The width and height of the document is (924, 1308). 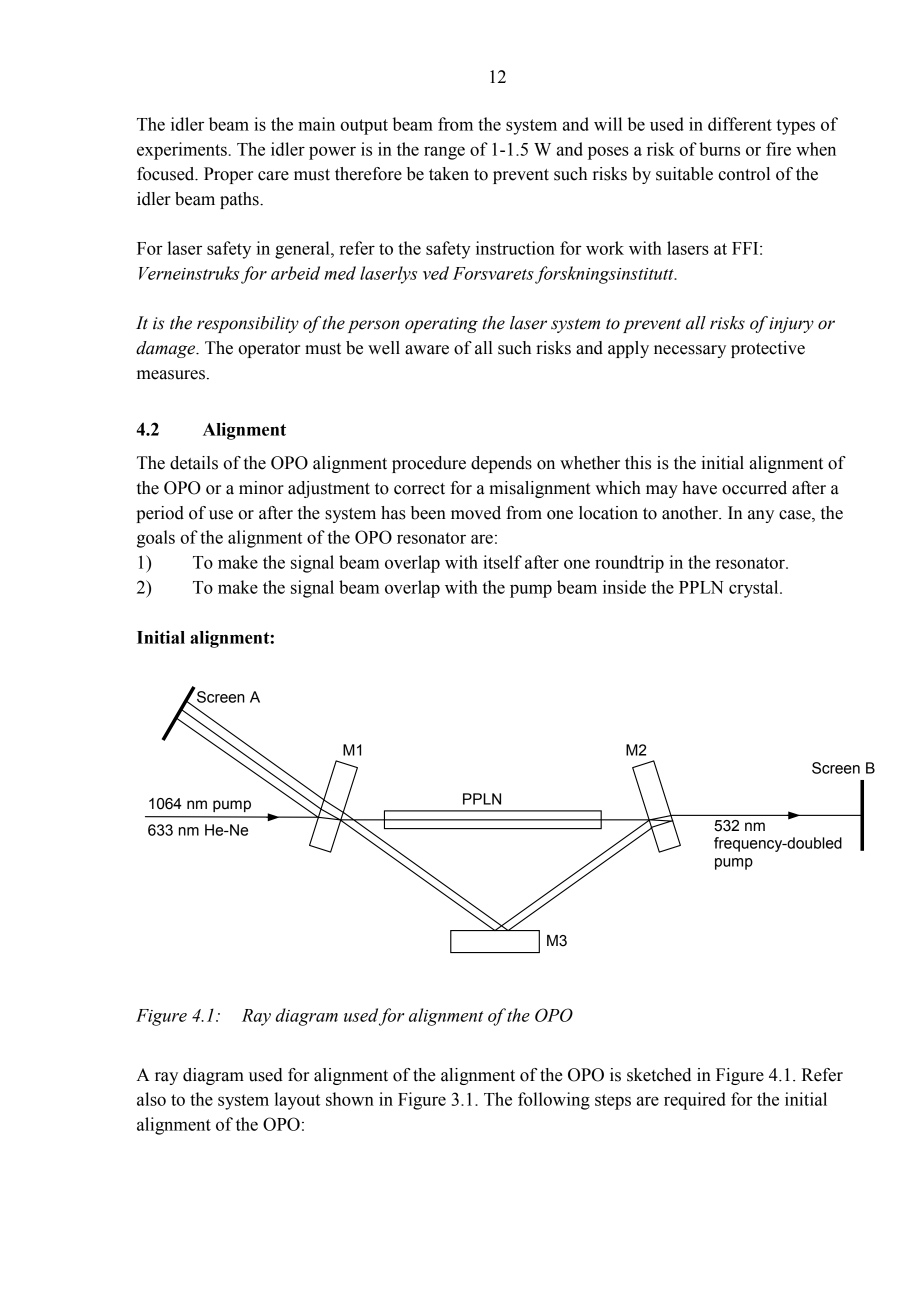 What do you see at coordinates (156, 539) in the document?
I see `goals` at bounding box center [156, 539].
